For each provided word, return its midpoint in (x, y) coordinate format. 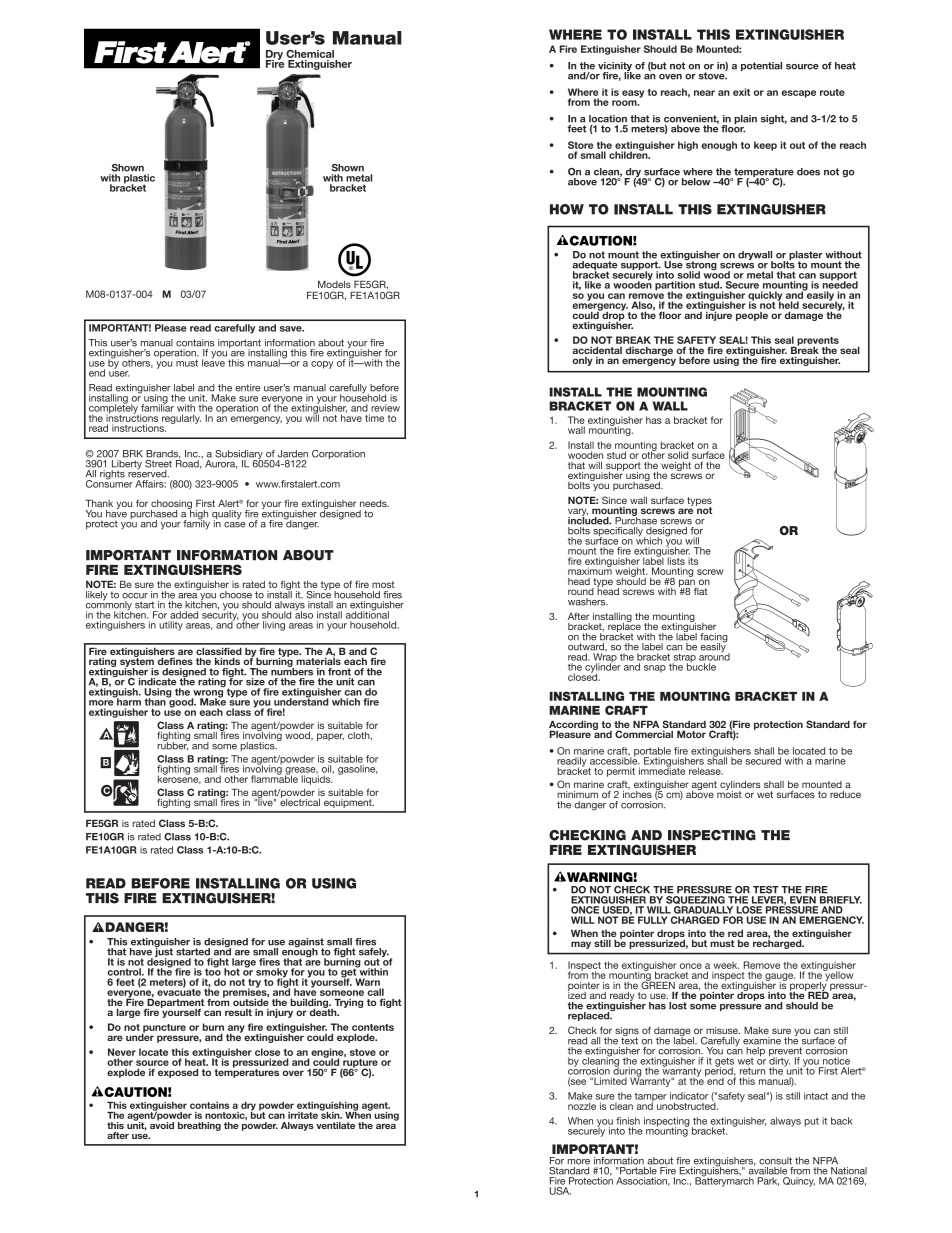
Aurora (221, 464)
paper (330, 737)
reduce (845, 794)
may (581, 945)
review (385, 408)
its (693, 561)
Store (580, 145)
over (293, 1073)
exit (741, 92)
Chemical (310, 54)
